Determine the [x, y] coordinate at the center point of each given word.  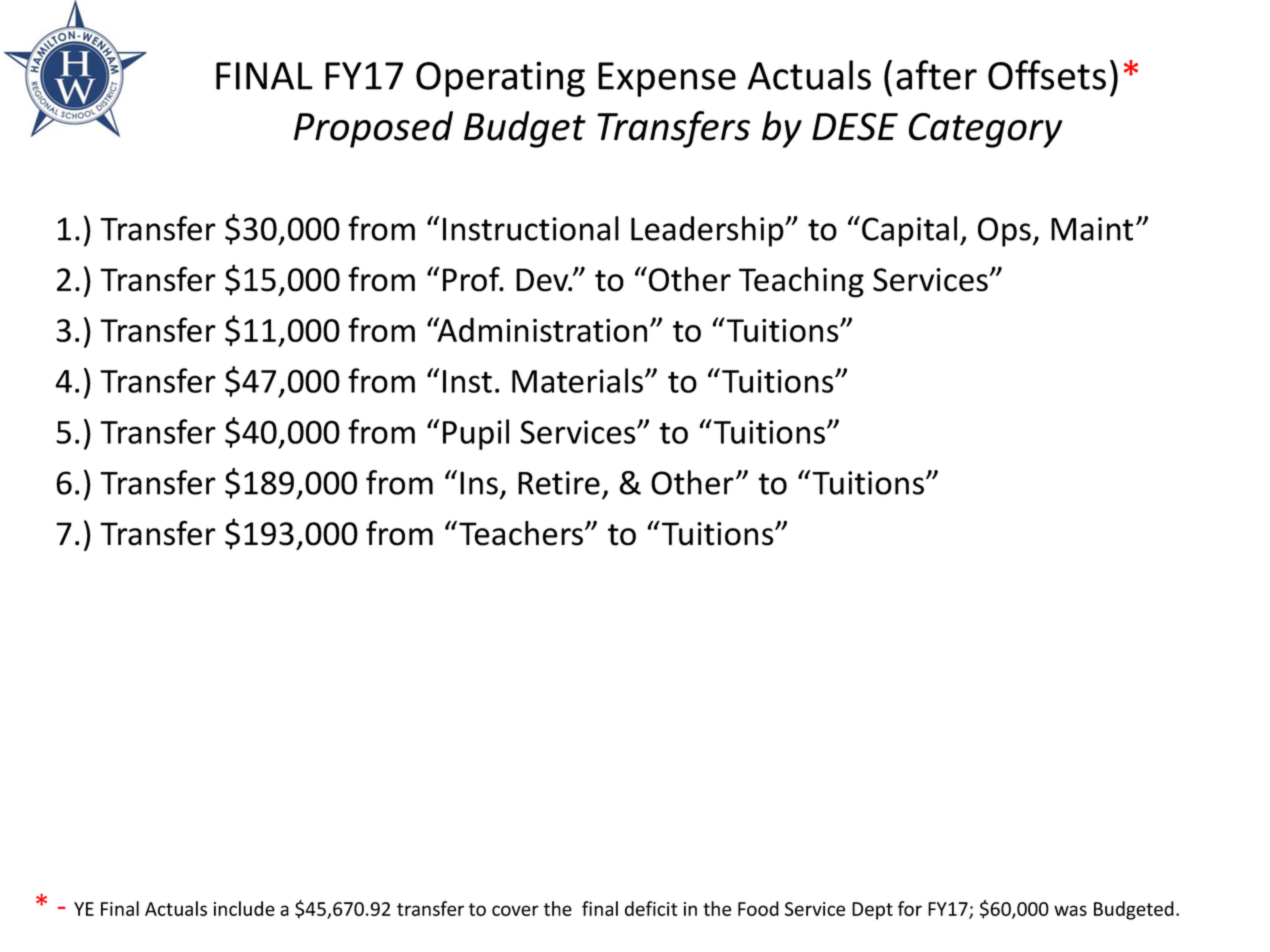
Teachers [522, 533]
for [910, 908]
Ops [1004, 232]
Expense [667, 79]
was [1070, 910]
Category [985, 130]
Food [758, 908]
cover [515, 910]
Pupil [476, 434]
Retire [559, 483]
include [244, 908]
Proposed [373, 129]
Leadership [708, 231]
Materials [579, 380]
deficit [651, 908]
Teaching [801, 282]
